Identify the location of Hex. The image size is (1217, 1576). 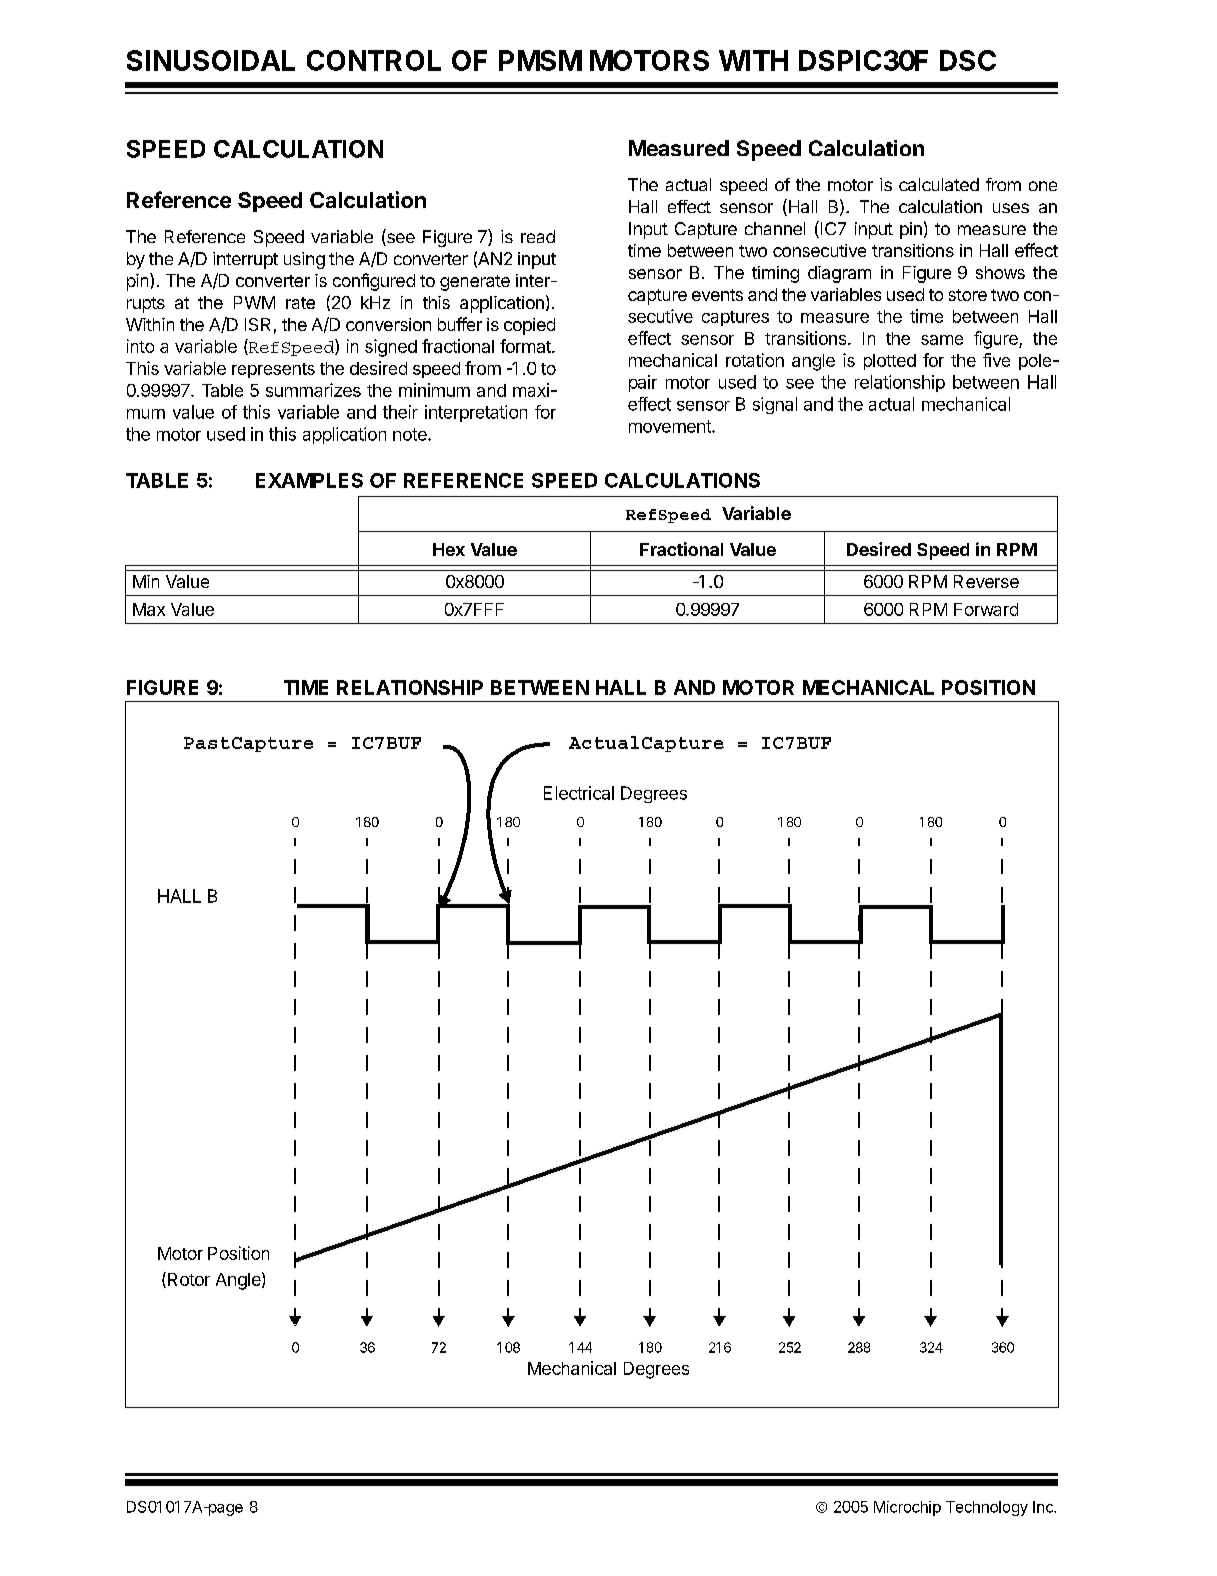
(449, 549).
